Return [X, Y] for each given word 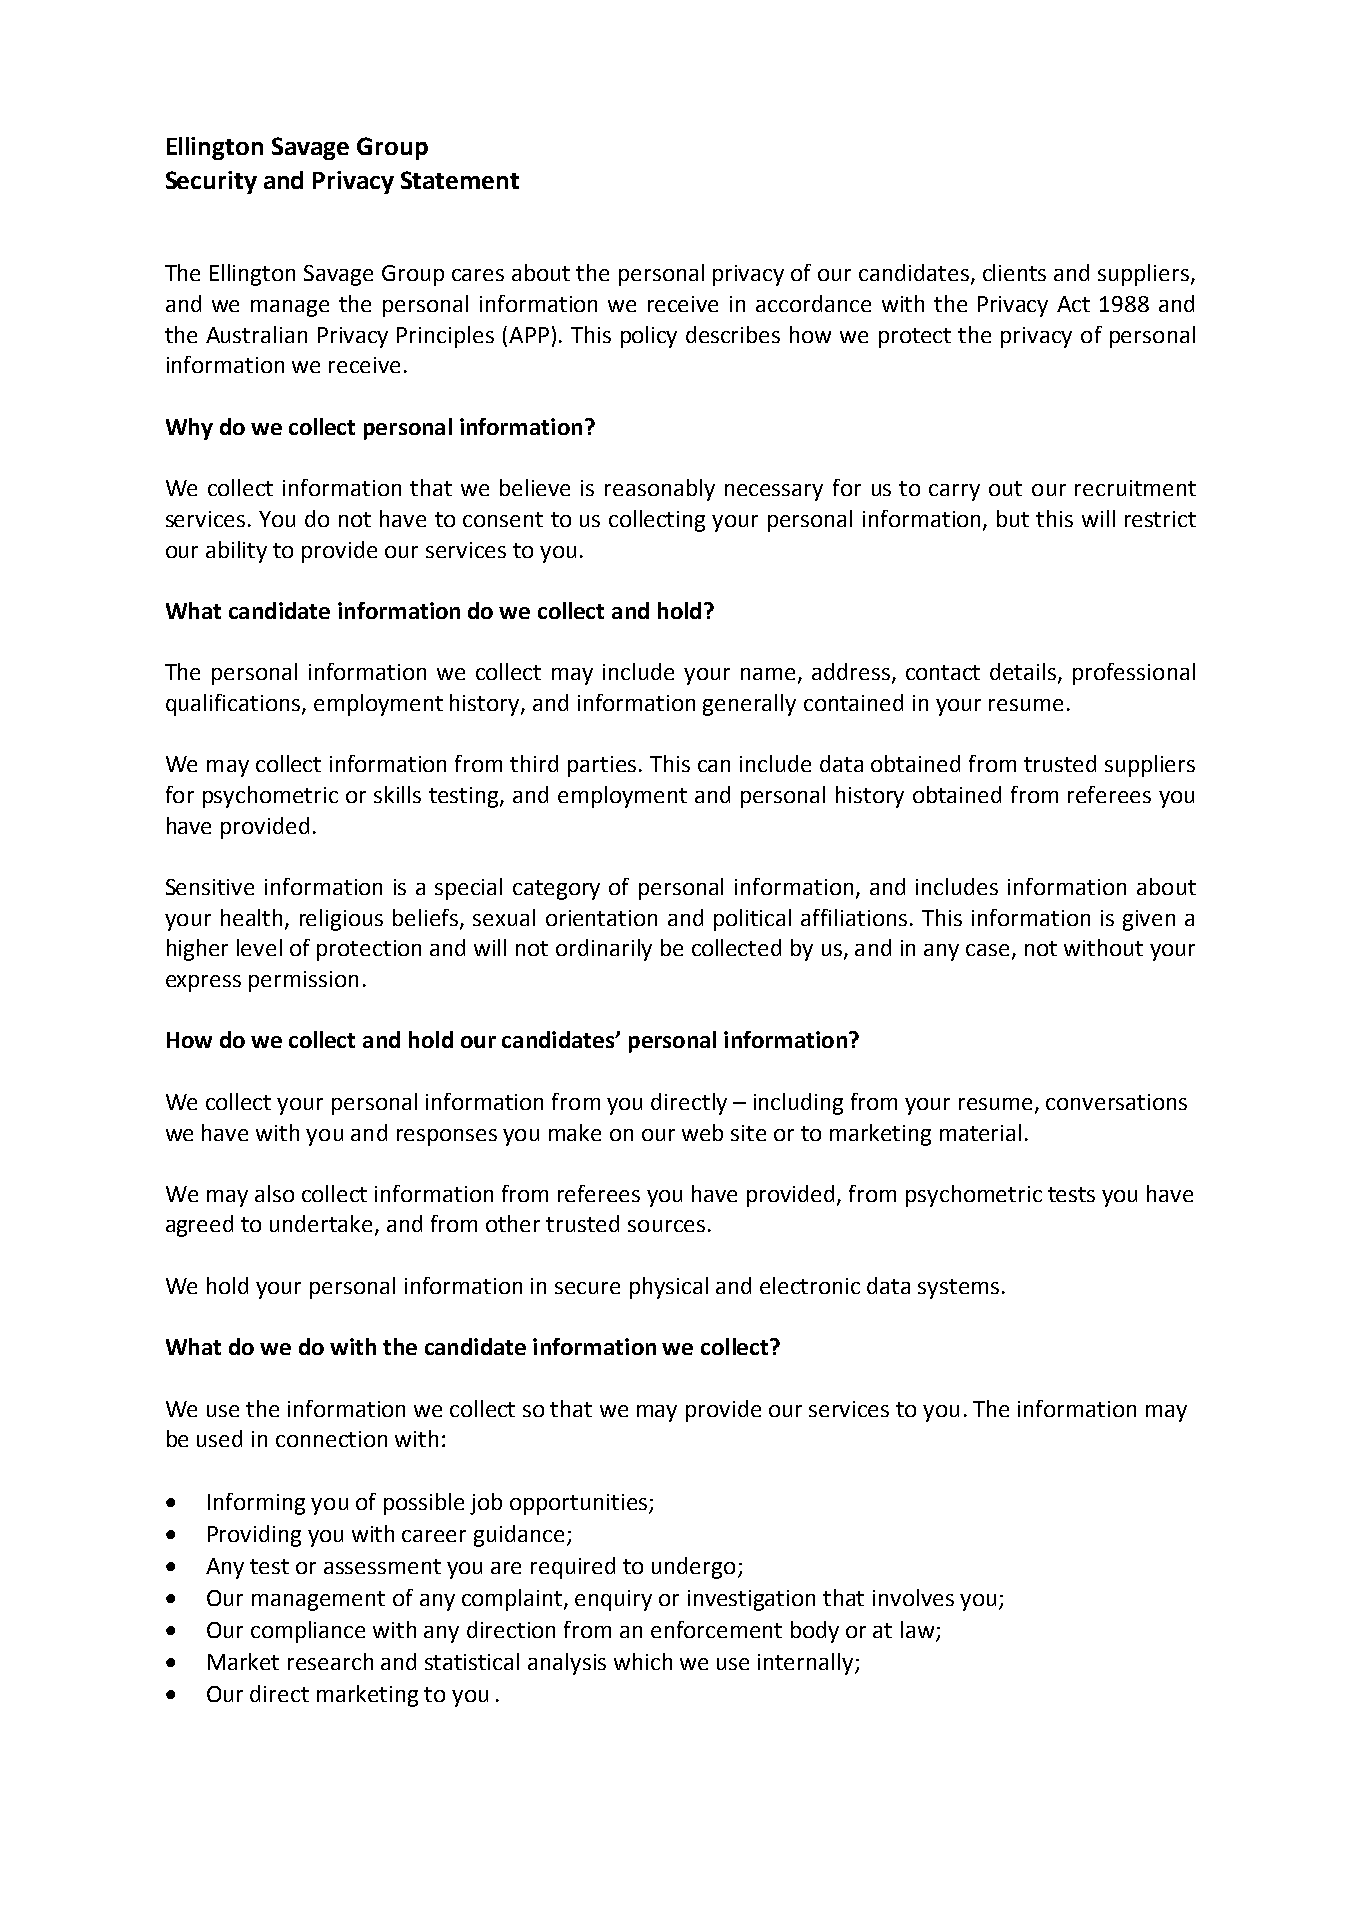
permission [303, 981]
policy [649, 337]
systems [958, 1289]
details [1024, 673]
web [702, 1132]
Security [211, 182]
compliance [308, 1632]
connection [331, 1439]
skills [397, 794]
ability [236, 552]
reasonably [660, 490]
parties [602, 766]
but [1013, 518]
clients [1014, 272]
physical [669, 1288]
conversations [1116, 1102]
